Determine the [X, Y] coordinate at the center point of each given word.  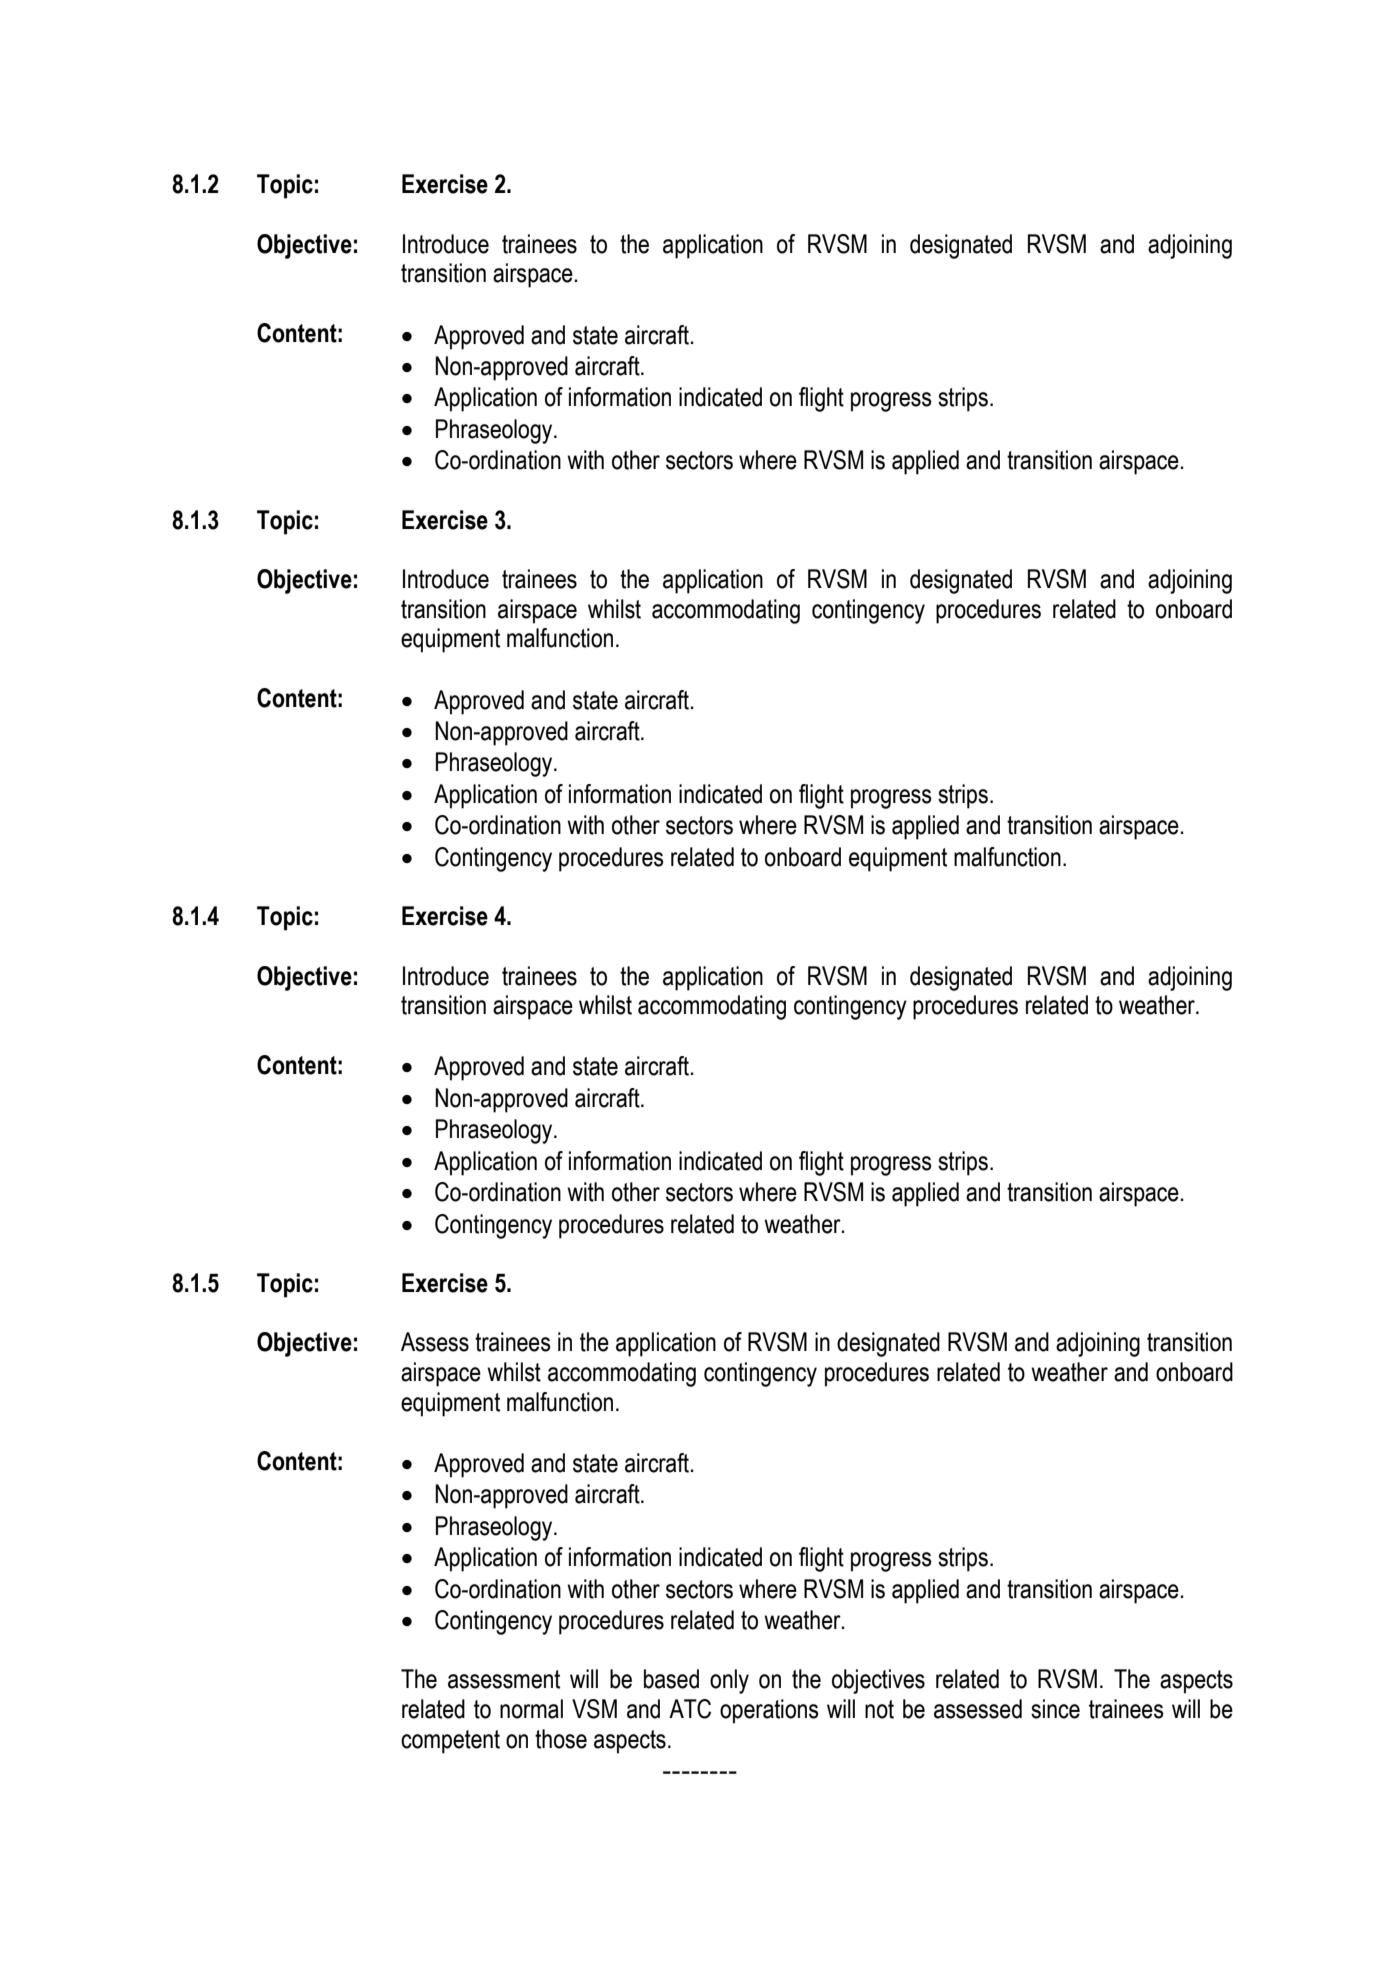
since [1055, 1709]
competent [450, 1742]
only [729, 1681]
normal [531, 1709]
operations [769, 1711]
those [561, 1739]
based [671, 1679]
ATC [690, 1709]
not [879, 1709]
